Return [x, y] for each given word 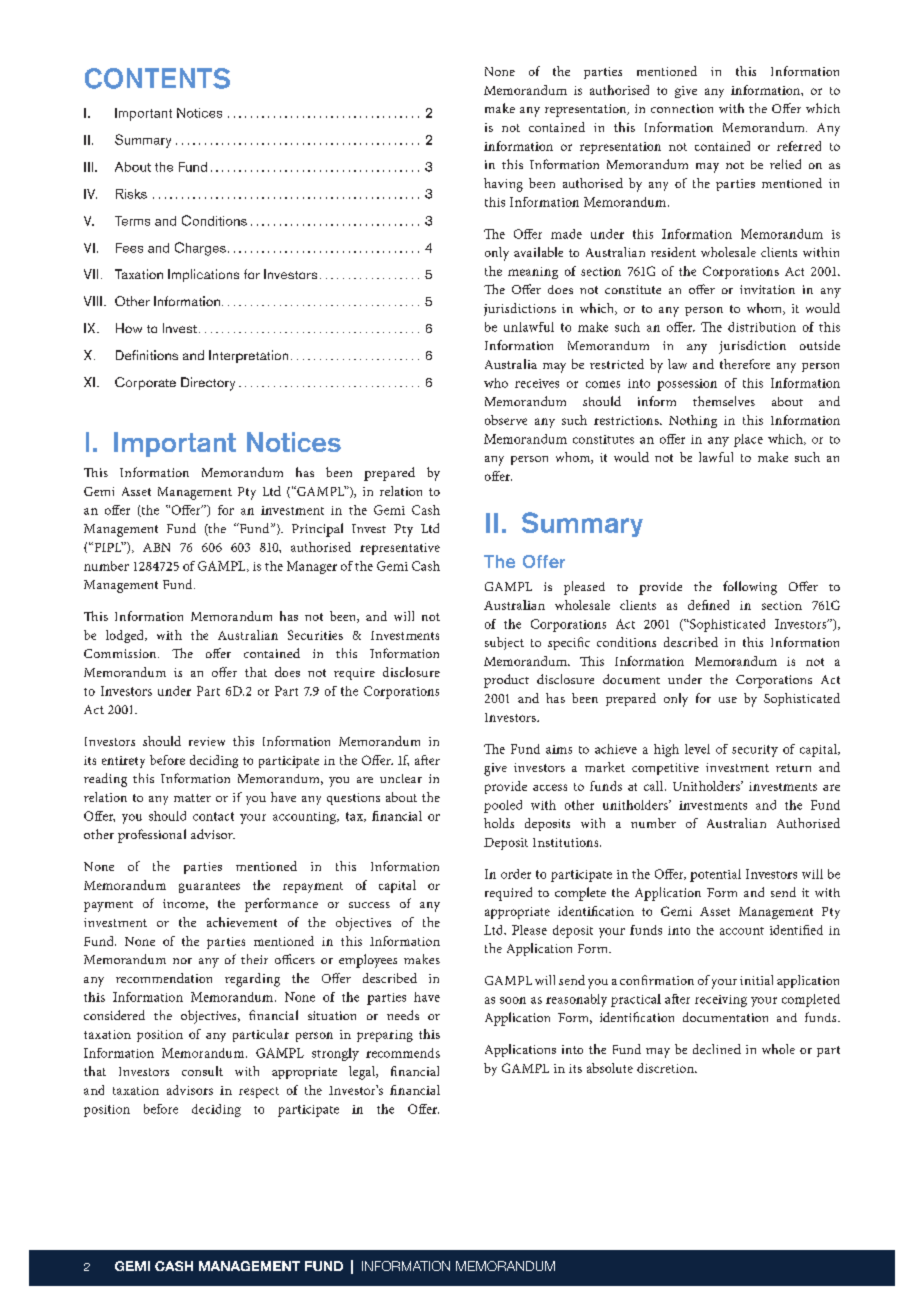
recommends [403, 1053]
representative [400, 549]
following [750, 588]
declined [717, 1049]
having [503, 185]
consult [202, 1071]
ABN [156, 547]
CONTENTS [157, 78]
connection [682, 108]
